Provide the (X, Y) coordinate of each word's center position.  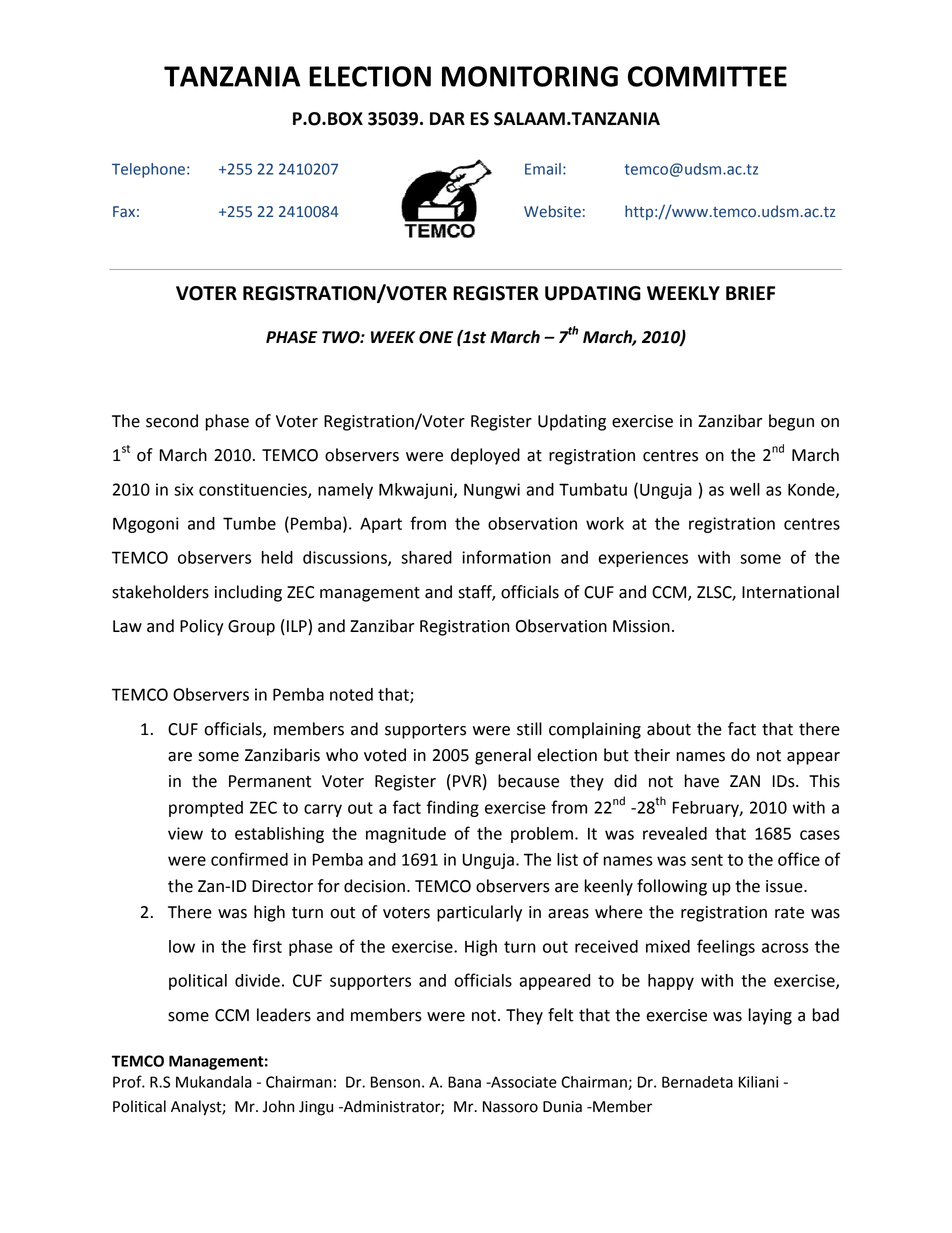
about (669, 729)
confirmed (249, 859)
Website (552, 211)
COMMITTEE (707, 76)
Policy (202, 627)
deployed (485, 456)
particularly (479, 913)
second (172, 421)
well (745, 489)
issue (785, 886)
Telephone (148, 170)
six (183, 489)
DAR (447, 118)
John (278, 1106)
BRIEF (750, 293)
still (529, 729)
